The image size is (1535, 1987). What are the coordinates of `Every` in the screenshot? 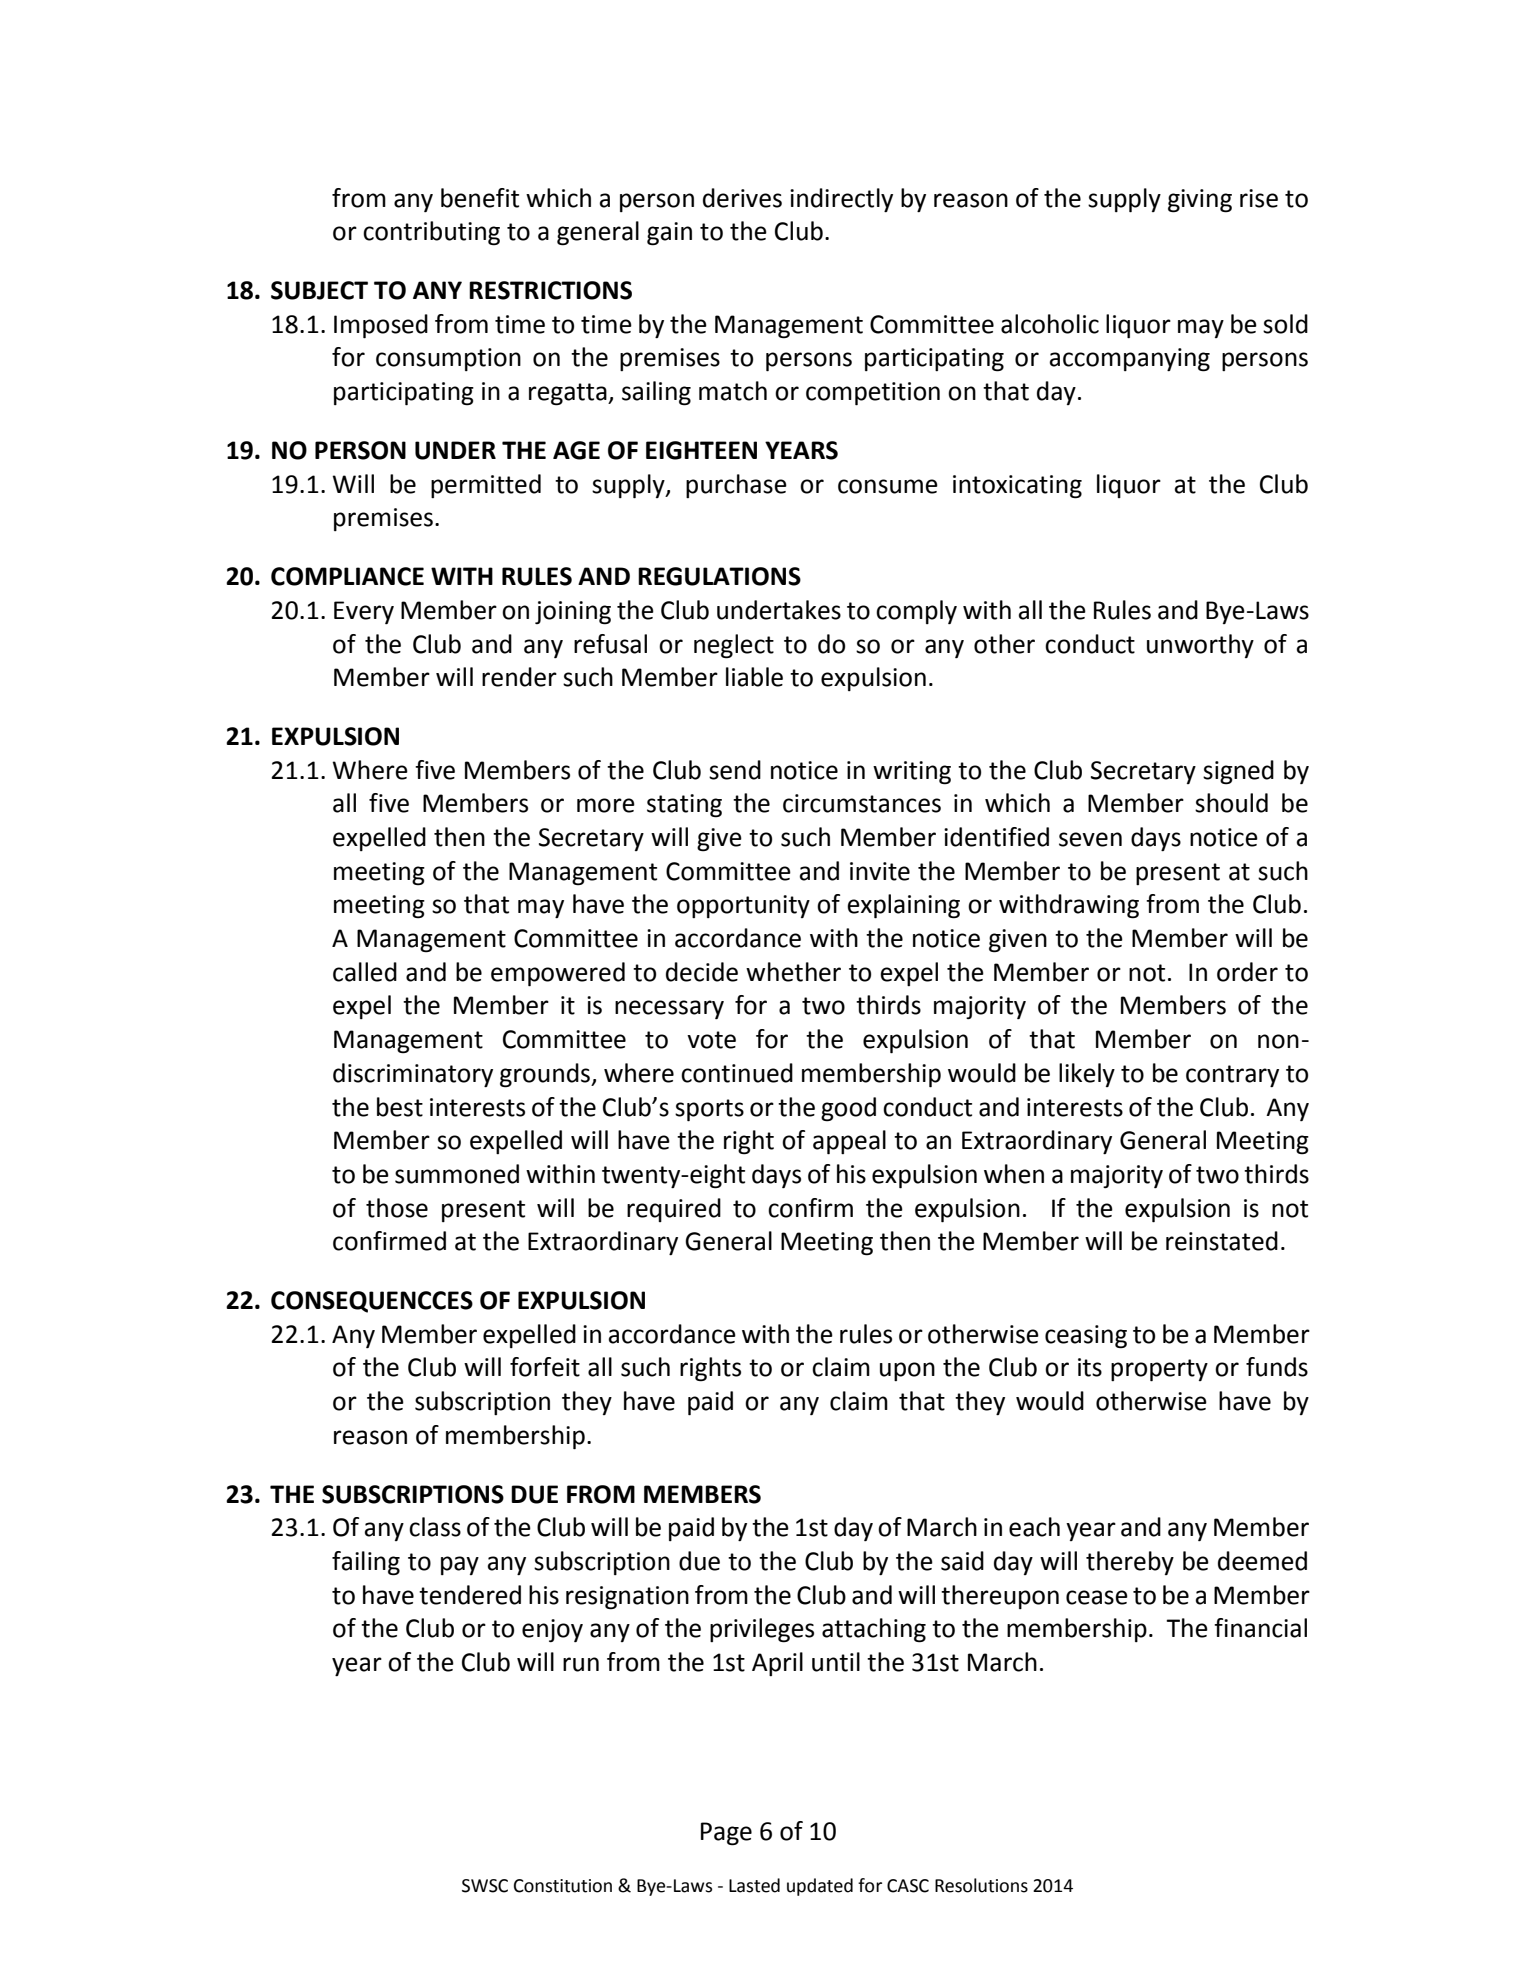 It's located at (364, 612).
